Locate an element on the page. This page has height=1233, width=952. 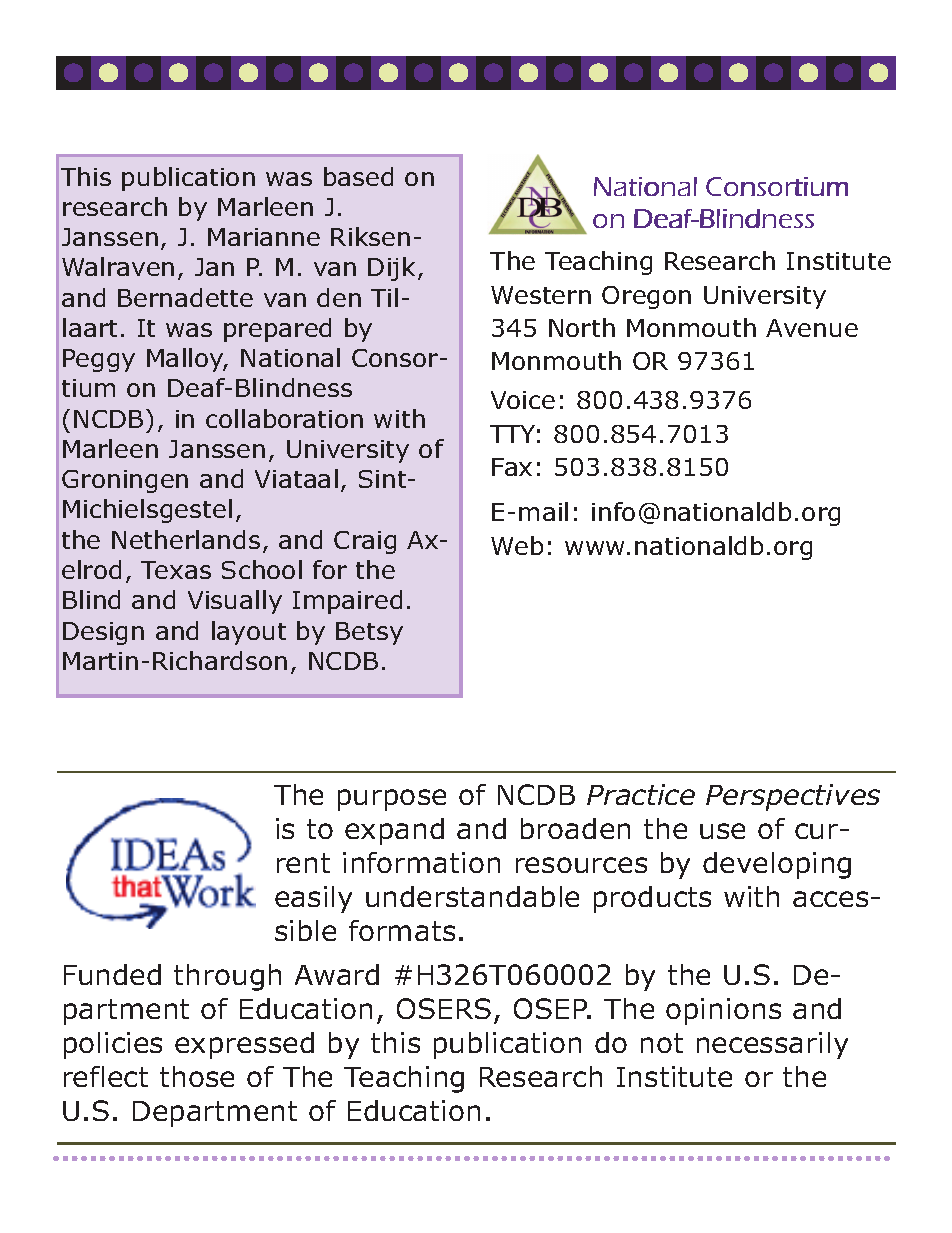
use is located at coordinates (722, 831).
